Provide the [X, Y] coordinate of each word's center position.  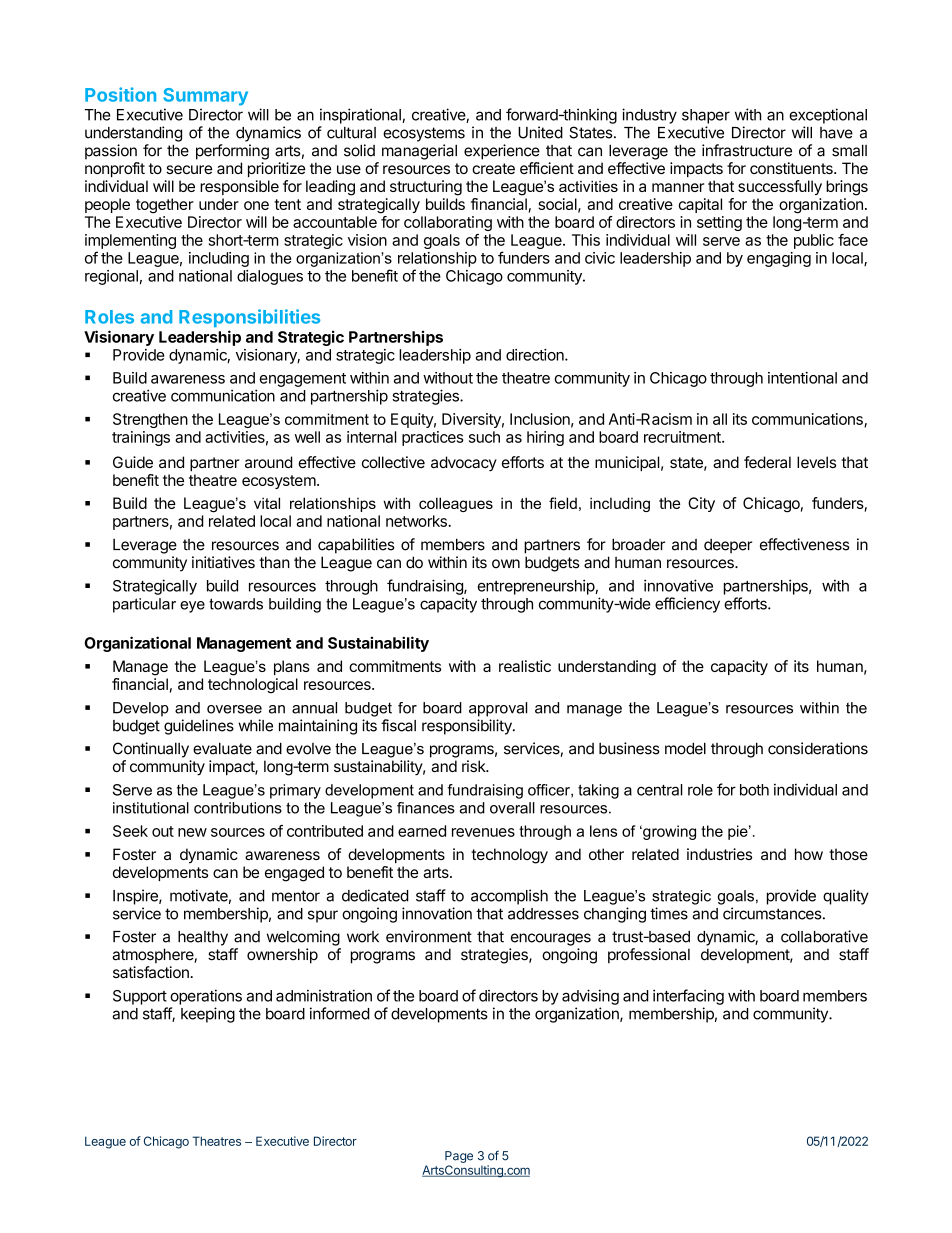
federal [767, 462]
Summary [205, 97]
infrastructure [747, 150]
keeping [208, 1015]
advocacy [464, 464]
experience [502, 152]
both [754, 790]
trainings [141, 438]
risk [475, 766]
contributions [238, 808]
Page [459, 1157]
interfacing [688, 997]
